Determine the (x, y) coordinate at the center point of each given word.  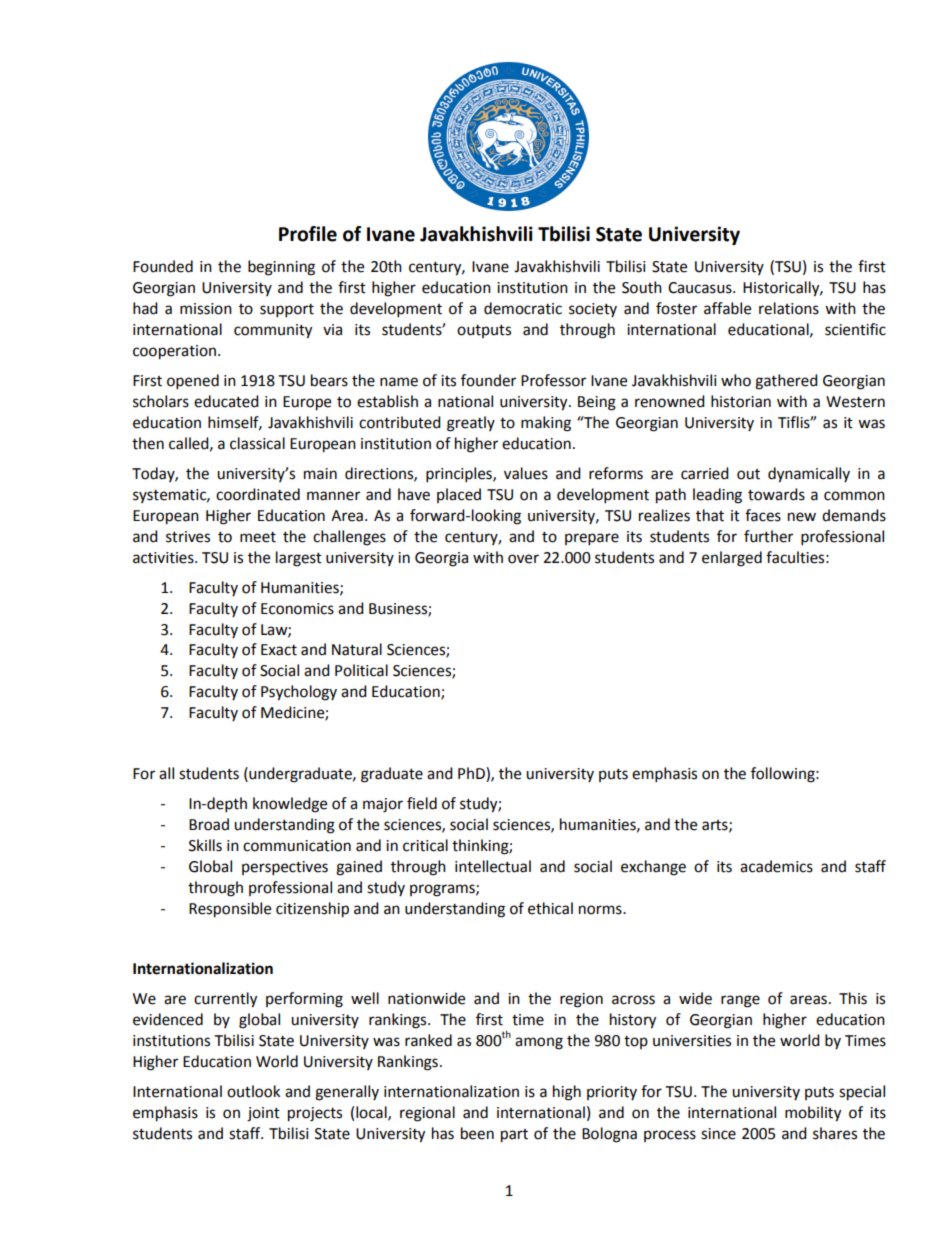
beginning (281, 268)
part (514, 1136)
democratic (523, 308)
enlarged (732, 559)
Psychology (299, 693)
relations (789, 308)
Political (361, 670)
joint (263, 1114)
